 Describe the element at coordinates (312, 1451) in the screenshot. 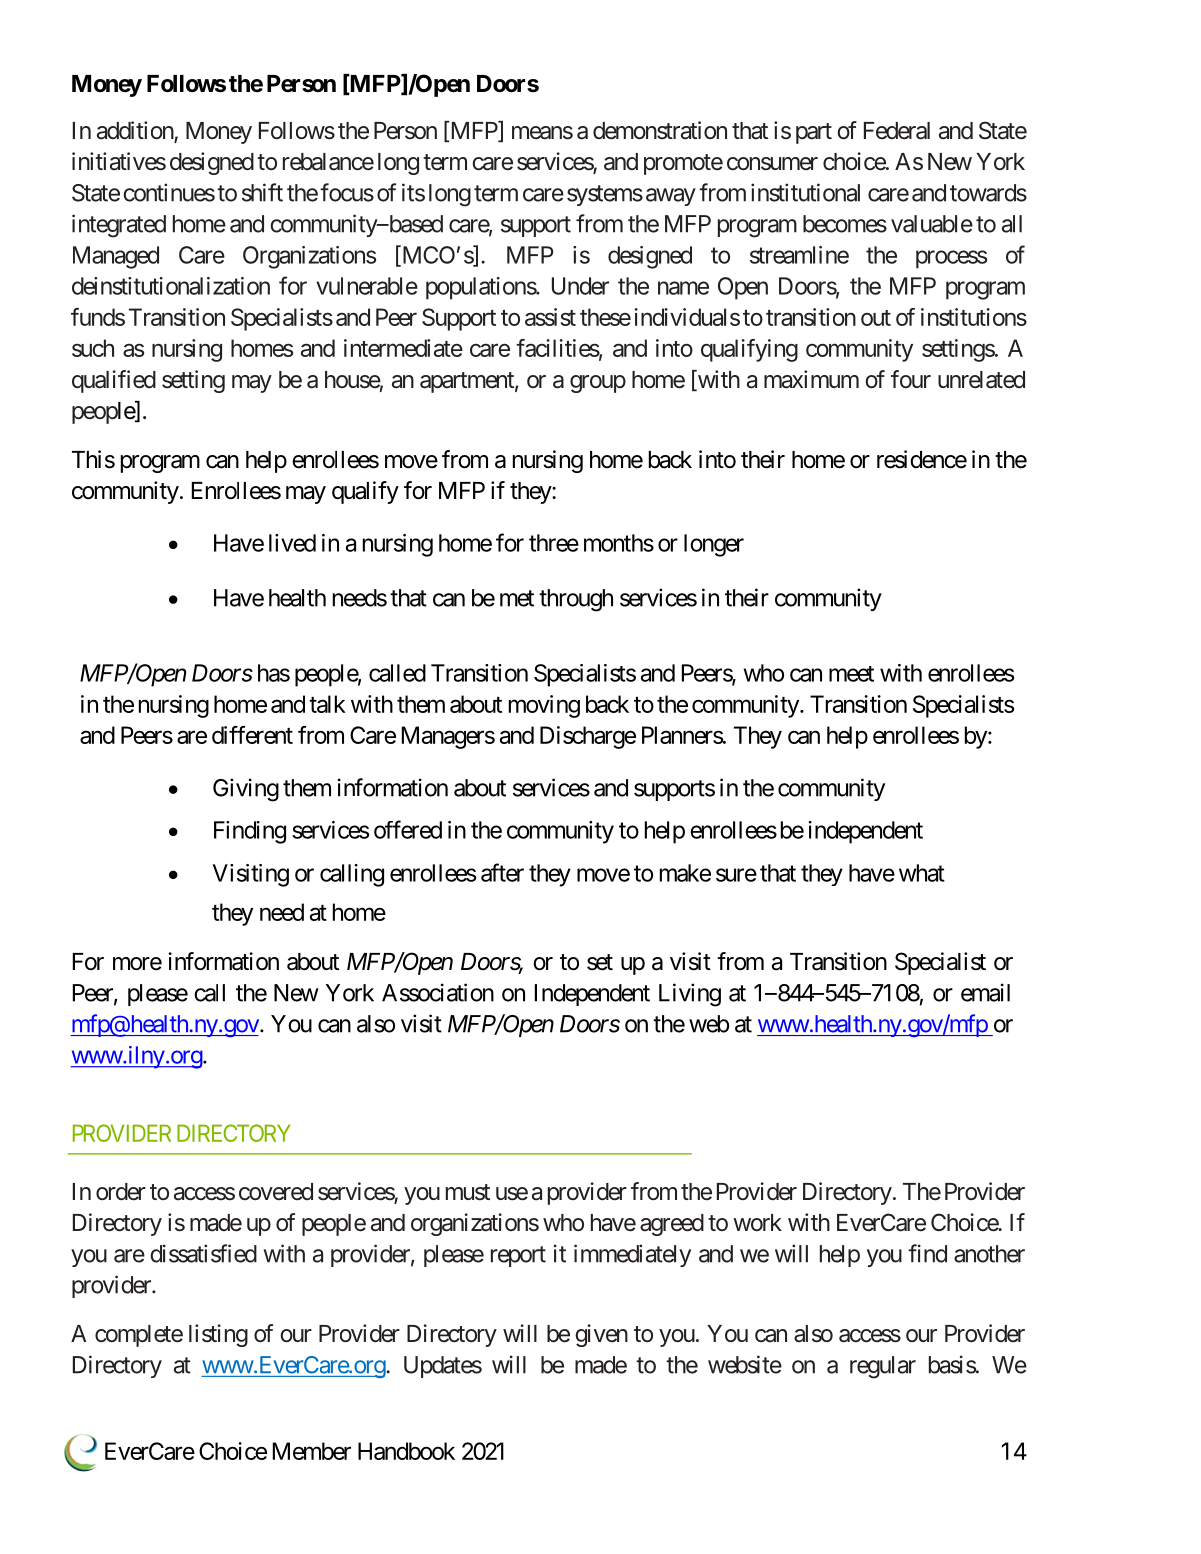

I see `Member` at that location.
